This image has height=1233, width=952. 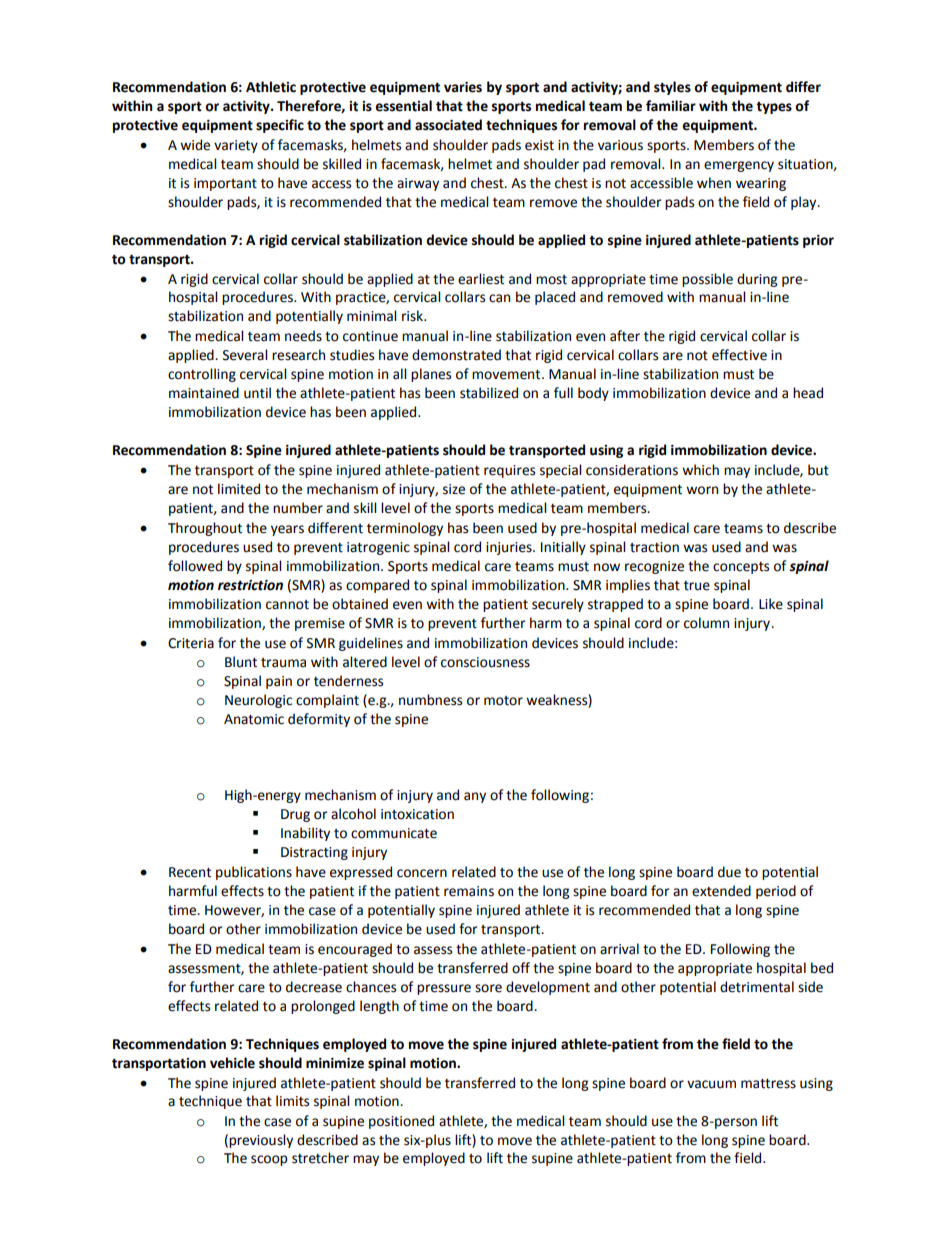 I want to click on scoop, so click(x=269, y=1160).
